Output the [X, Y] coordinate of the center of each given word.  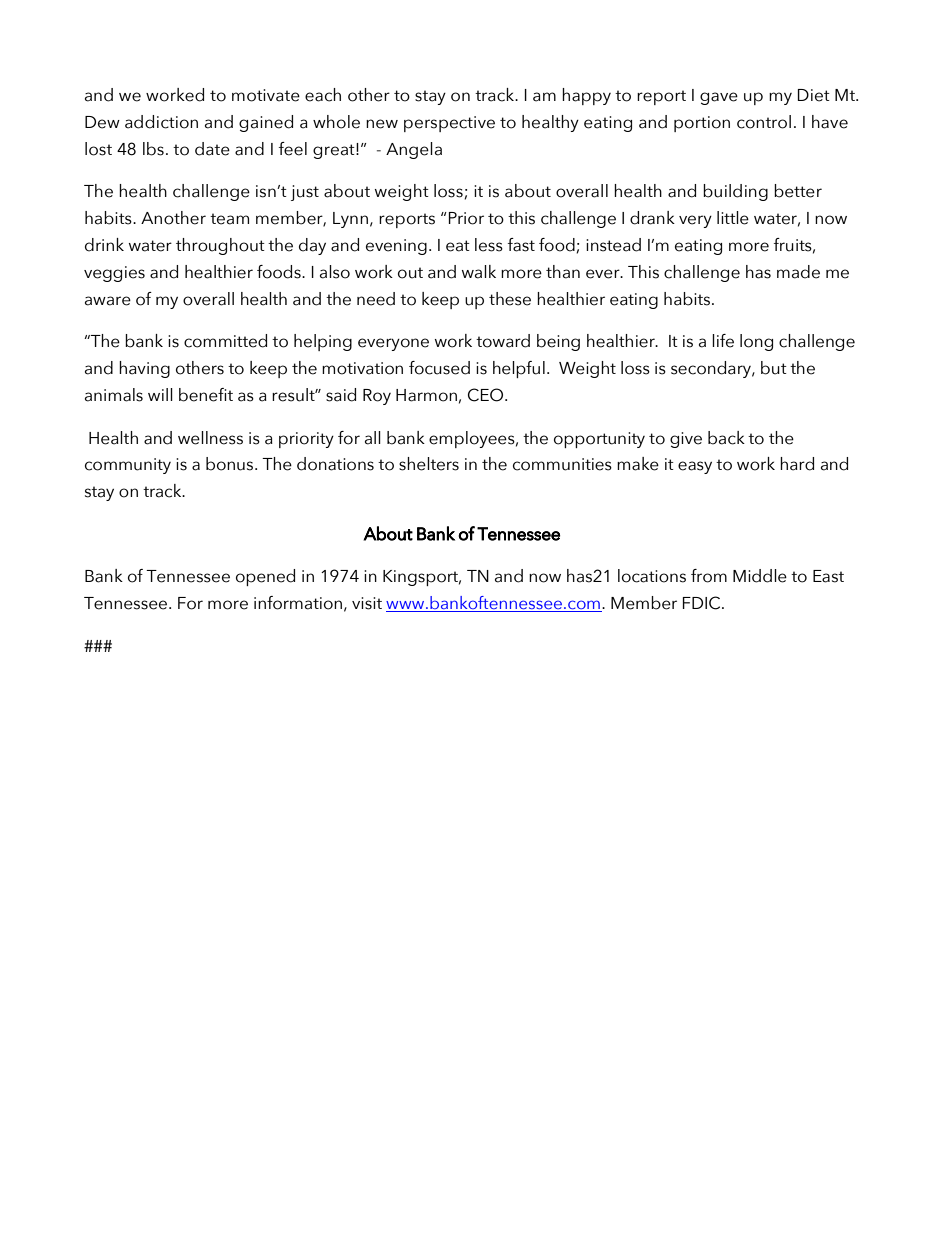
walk [479, 272]
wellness [210, 438]
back [726, 438]
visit [367, 603]
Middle [760, 576]
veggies [114, 274]
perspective [449, 124]
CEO [487, 395]
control [764, 122]
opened [265, 577]
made [798, 272]
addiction [161, 122]
